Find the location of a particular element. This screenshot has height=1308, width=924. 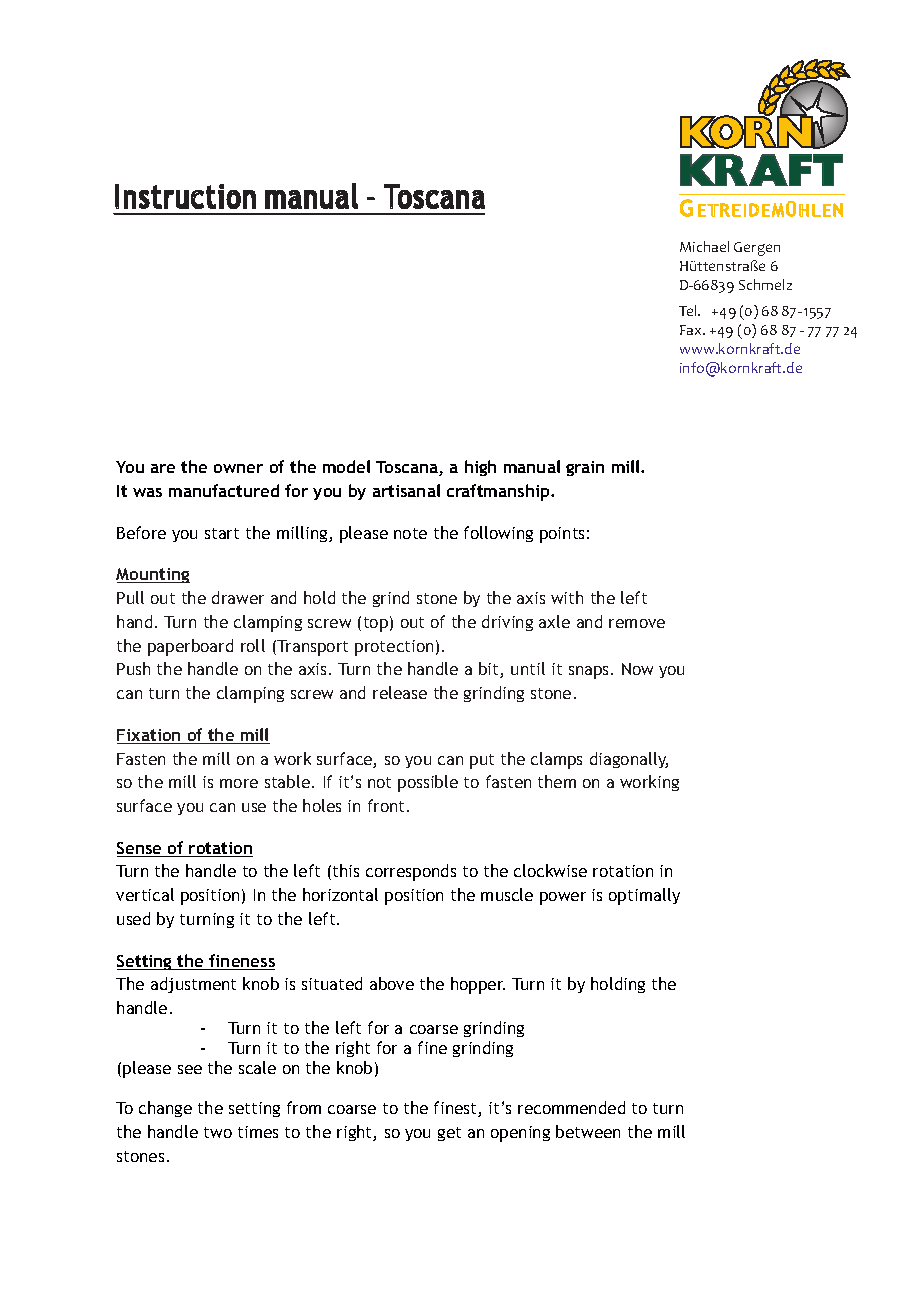

optimally is located at coordinates (644, 896).
